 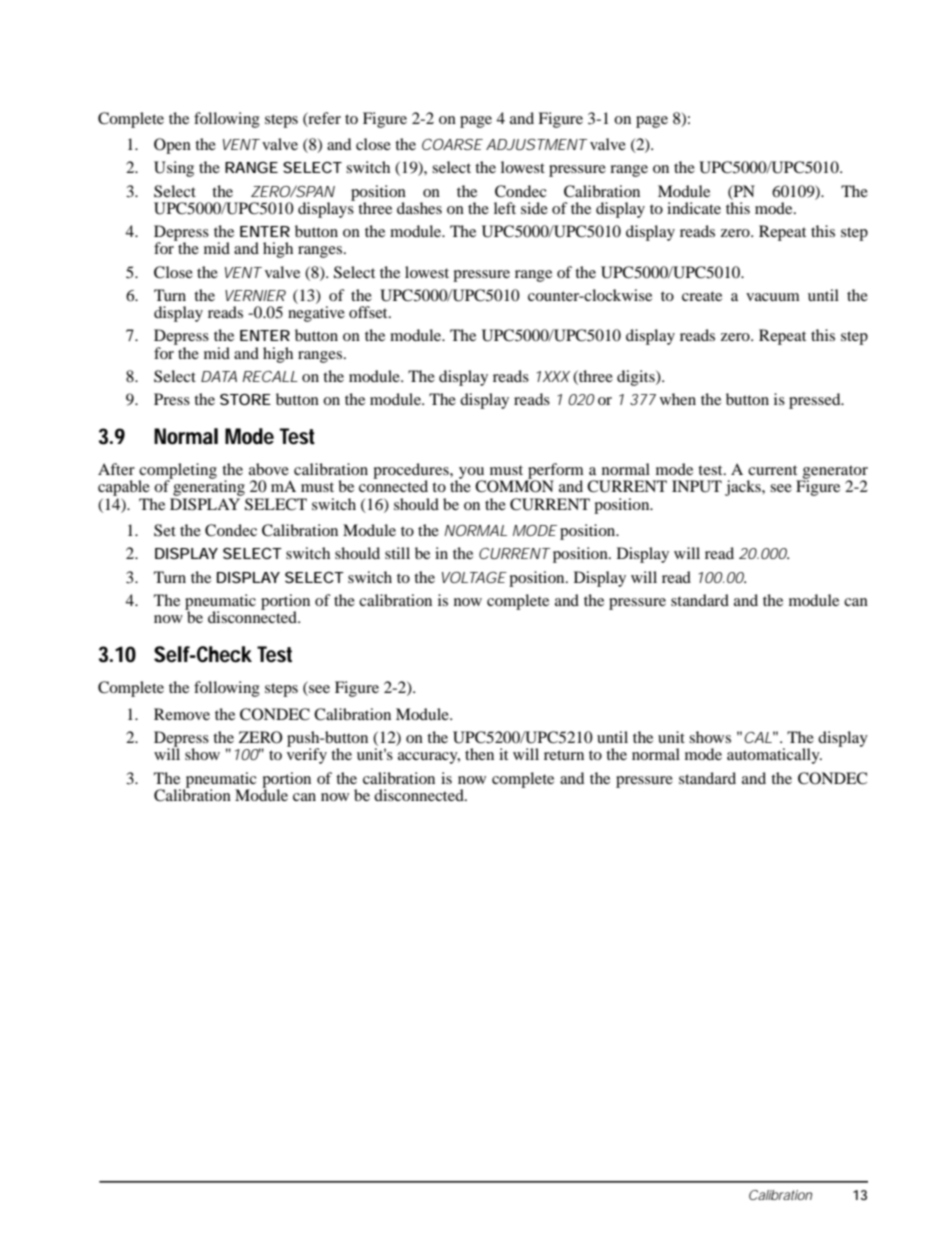 I want to click on COARSE, so click(x=452, y=144).
